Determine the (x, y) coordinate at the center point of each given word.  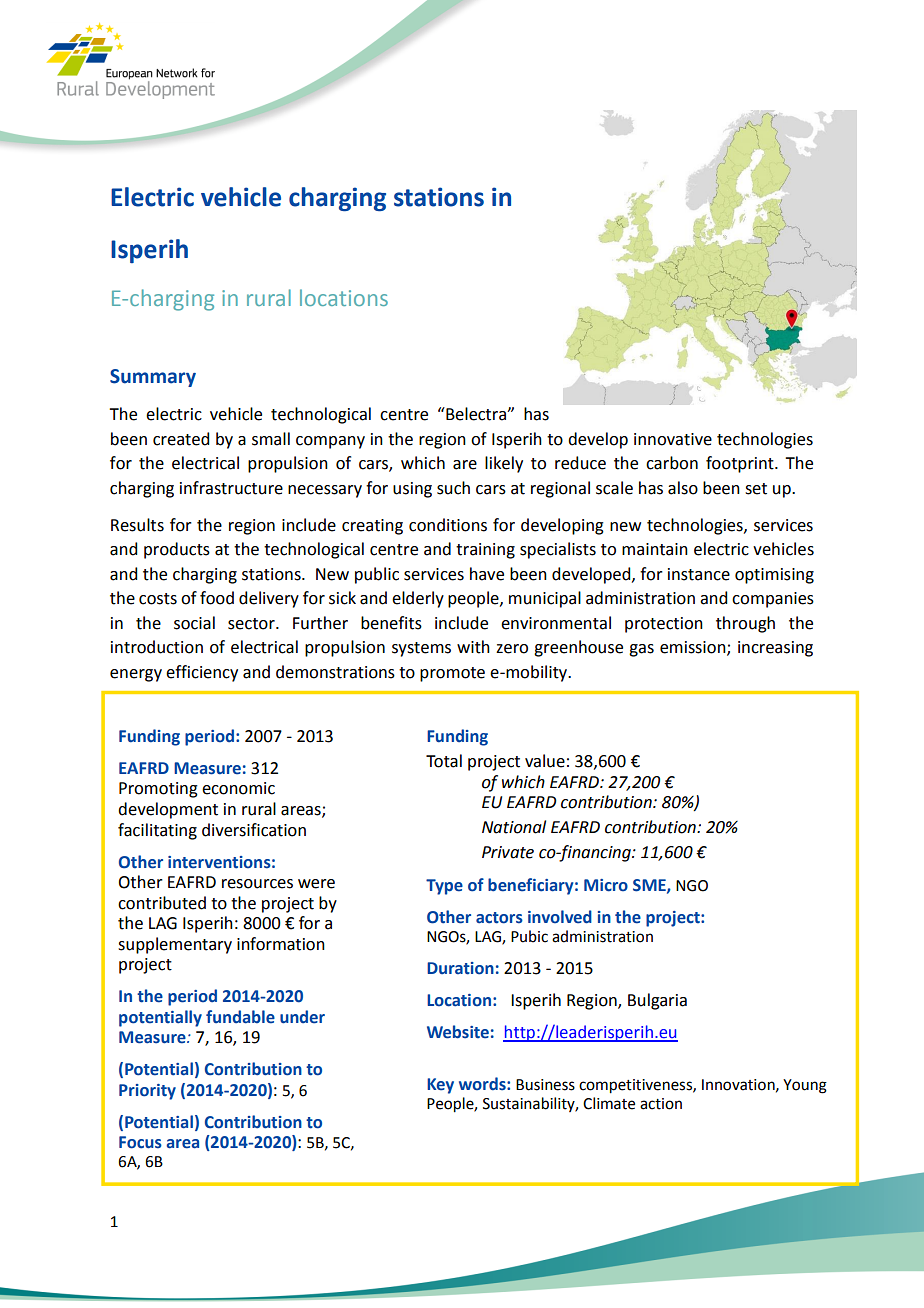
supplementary (175, 945)
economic (238, 788)
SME (650, 886)
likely (504, 464)
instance (699, 574)
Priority (147, 1092)
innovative (673, 439)
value (545, 761)
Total (444, 761)
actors (499, 918)
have (487, 574)
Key (440, 1086)
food (217, 598)
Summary (153, 378)
